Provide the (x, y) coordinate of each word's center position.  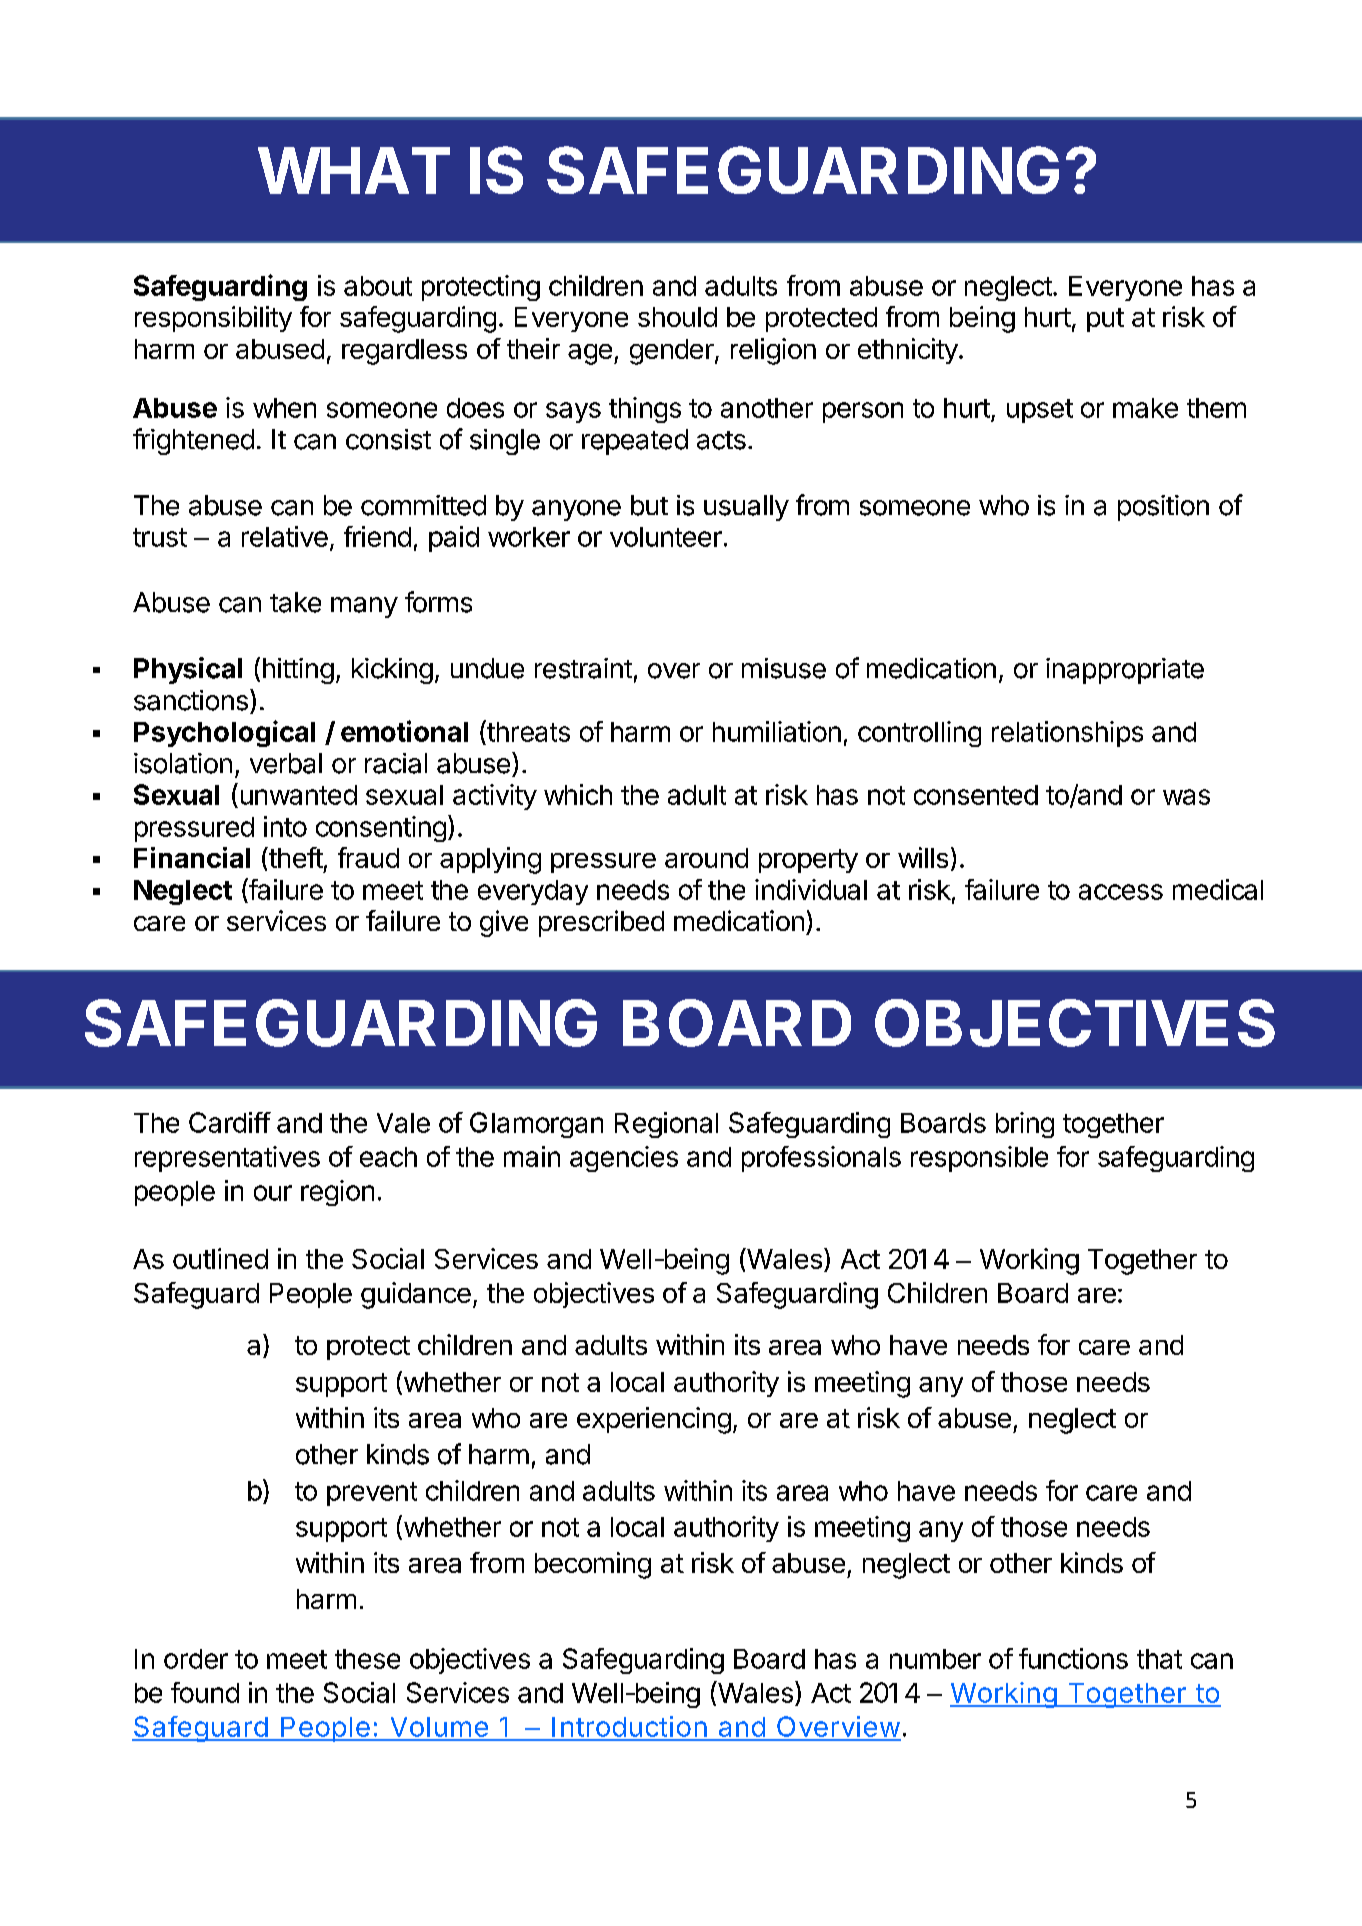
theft (295, 857)
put (1105, 320)
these (367, 1659)
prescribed (601, 923)
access (1121, 892)
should (677, 317)
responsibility (213, 319)
